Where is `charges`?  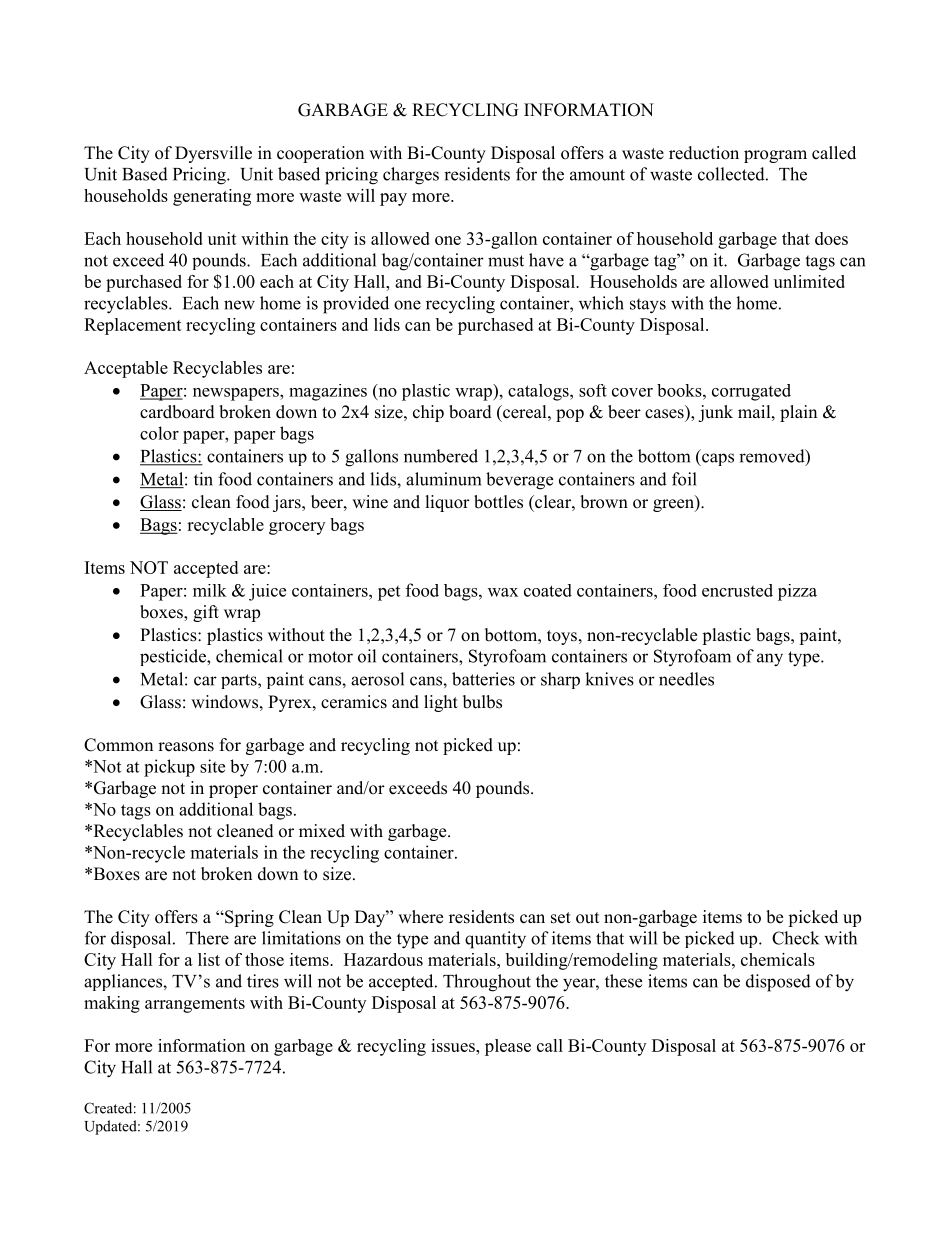 charges is located at coordinates (411, 176).
